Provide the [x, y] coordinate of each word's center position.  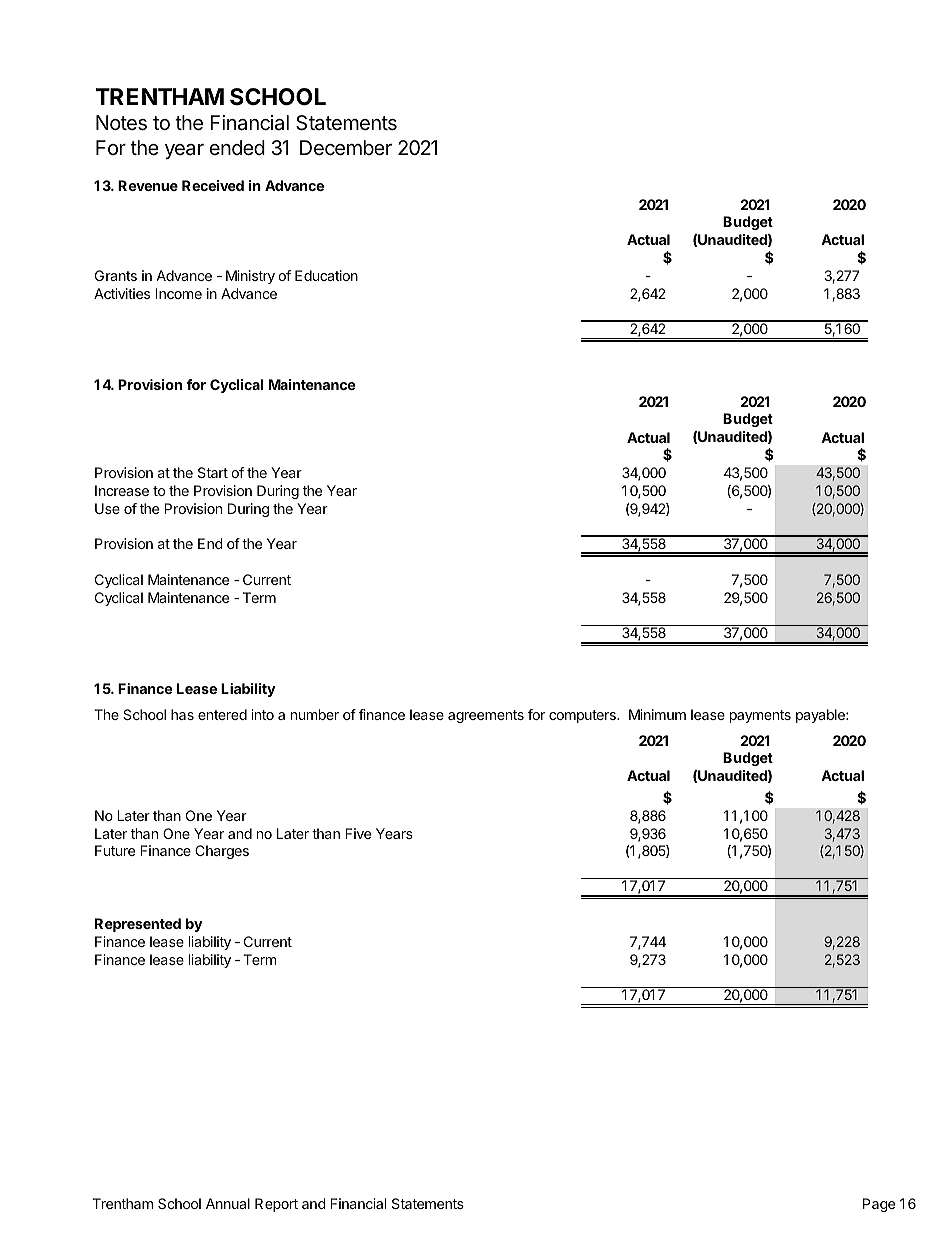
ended [237, 147]
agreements [486, 716]
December [346, 148]
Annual [228, 1203]
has [182, 714]
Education [326, 275]
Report [276, 1205]
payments [760, 716]
